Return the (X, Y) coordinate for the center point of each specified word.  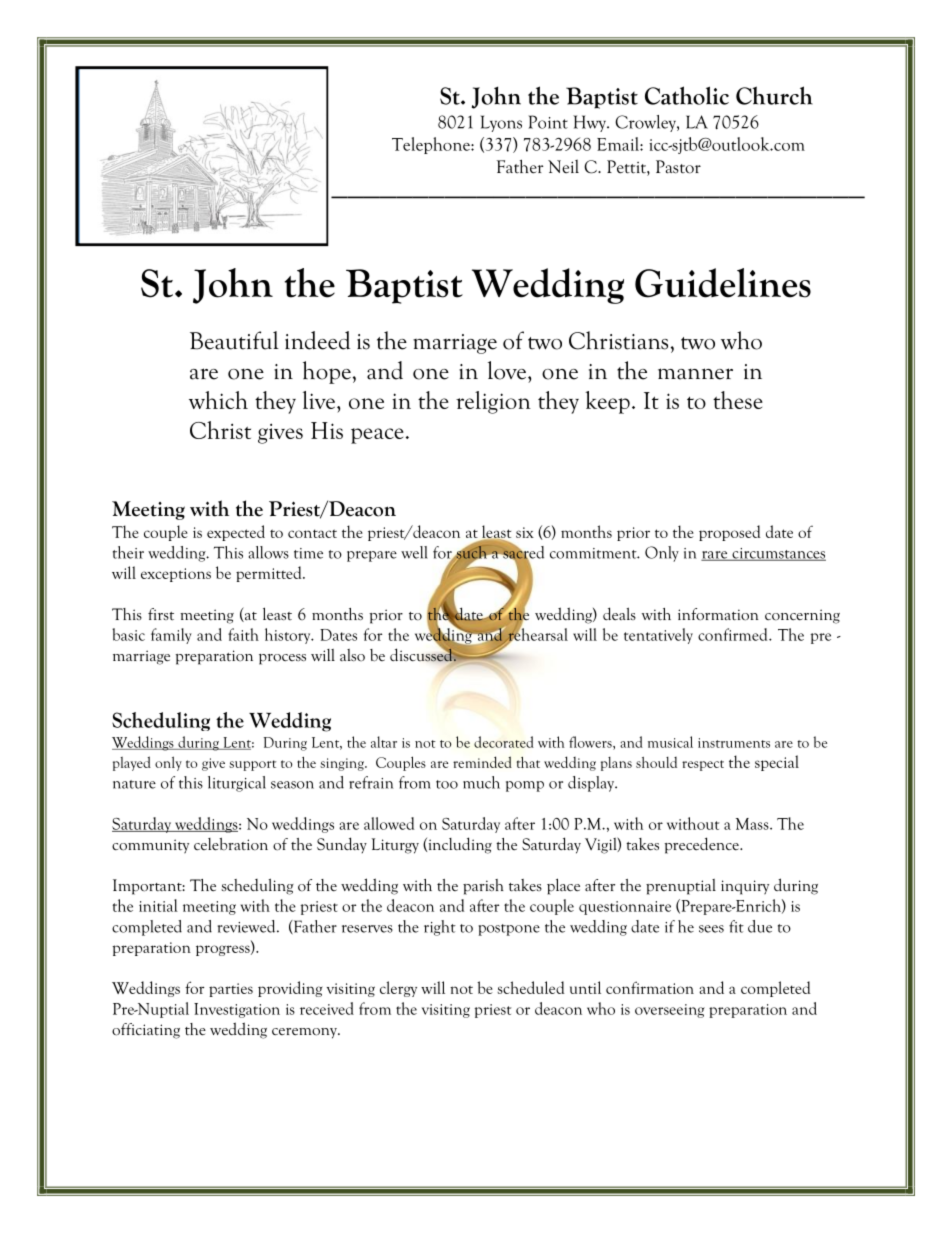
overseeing (670, 1011)
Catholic (687, 95)
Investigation (237, 1010)
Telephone (432, 145)
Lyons (501, 123)
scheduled (530, 987)
